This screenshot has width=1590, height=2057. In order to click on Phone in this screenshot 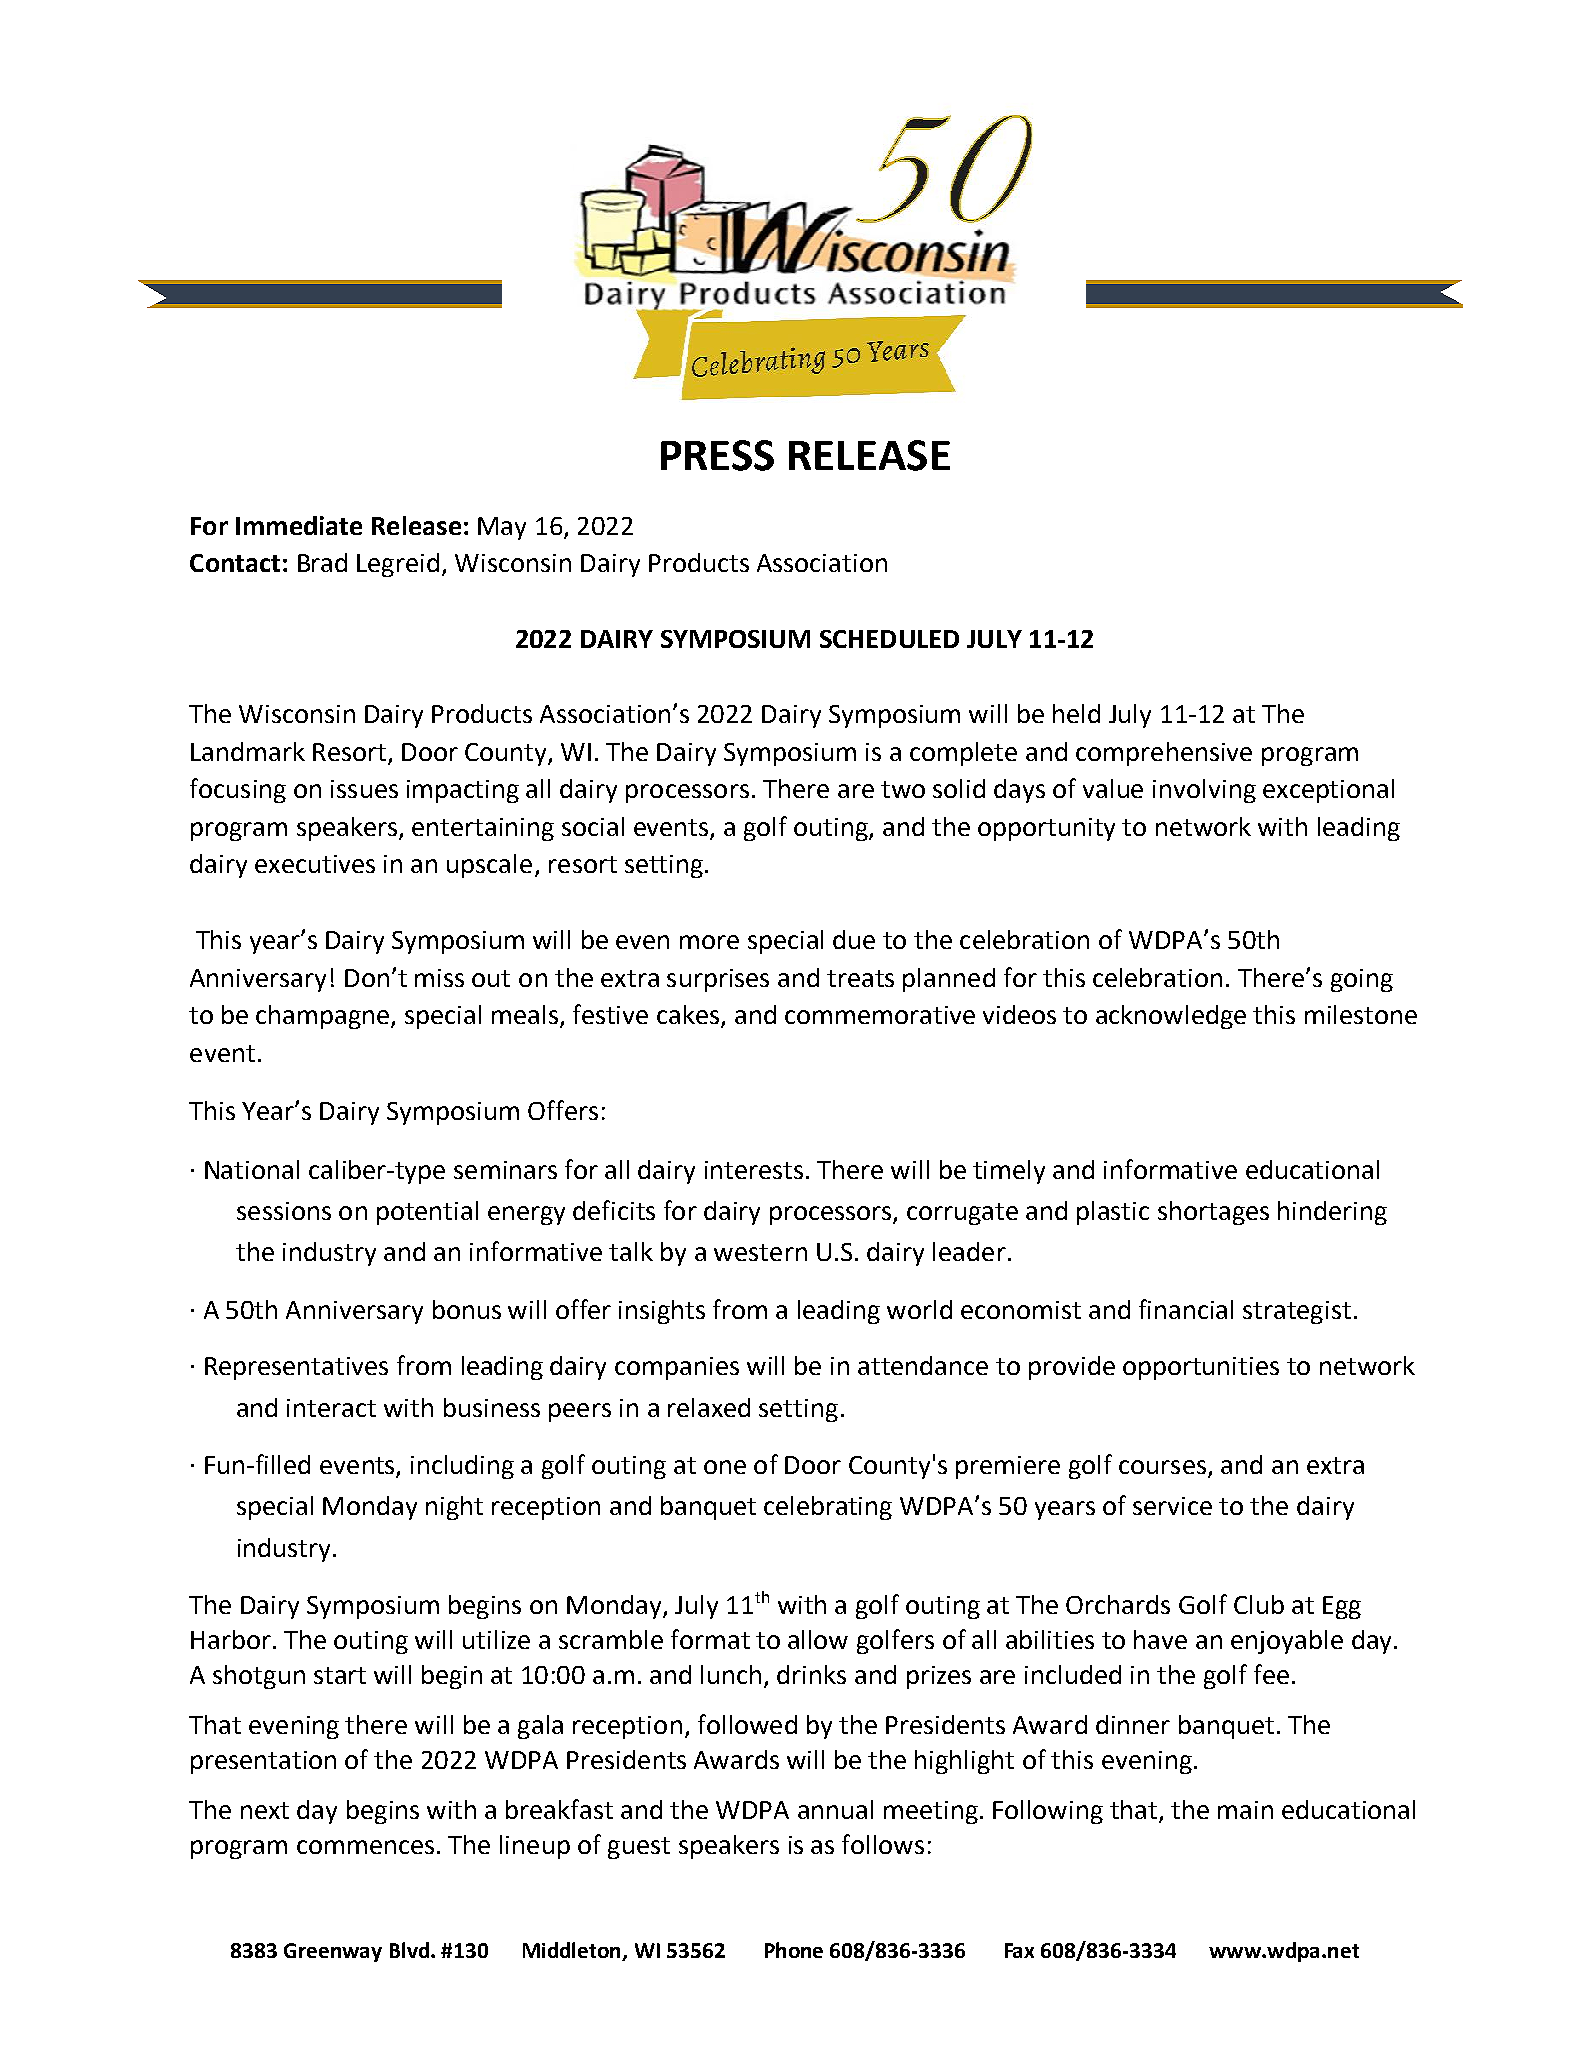, I will do `click(794, 1950)`.
